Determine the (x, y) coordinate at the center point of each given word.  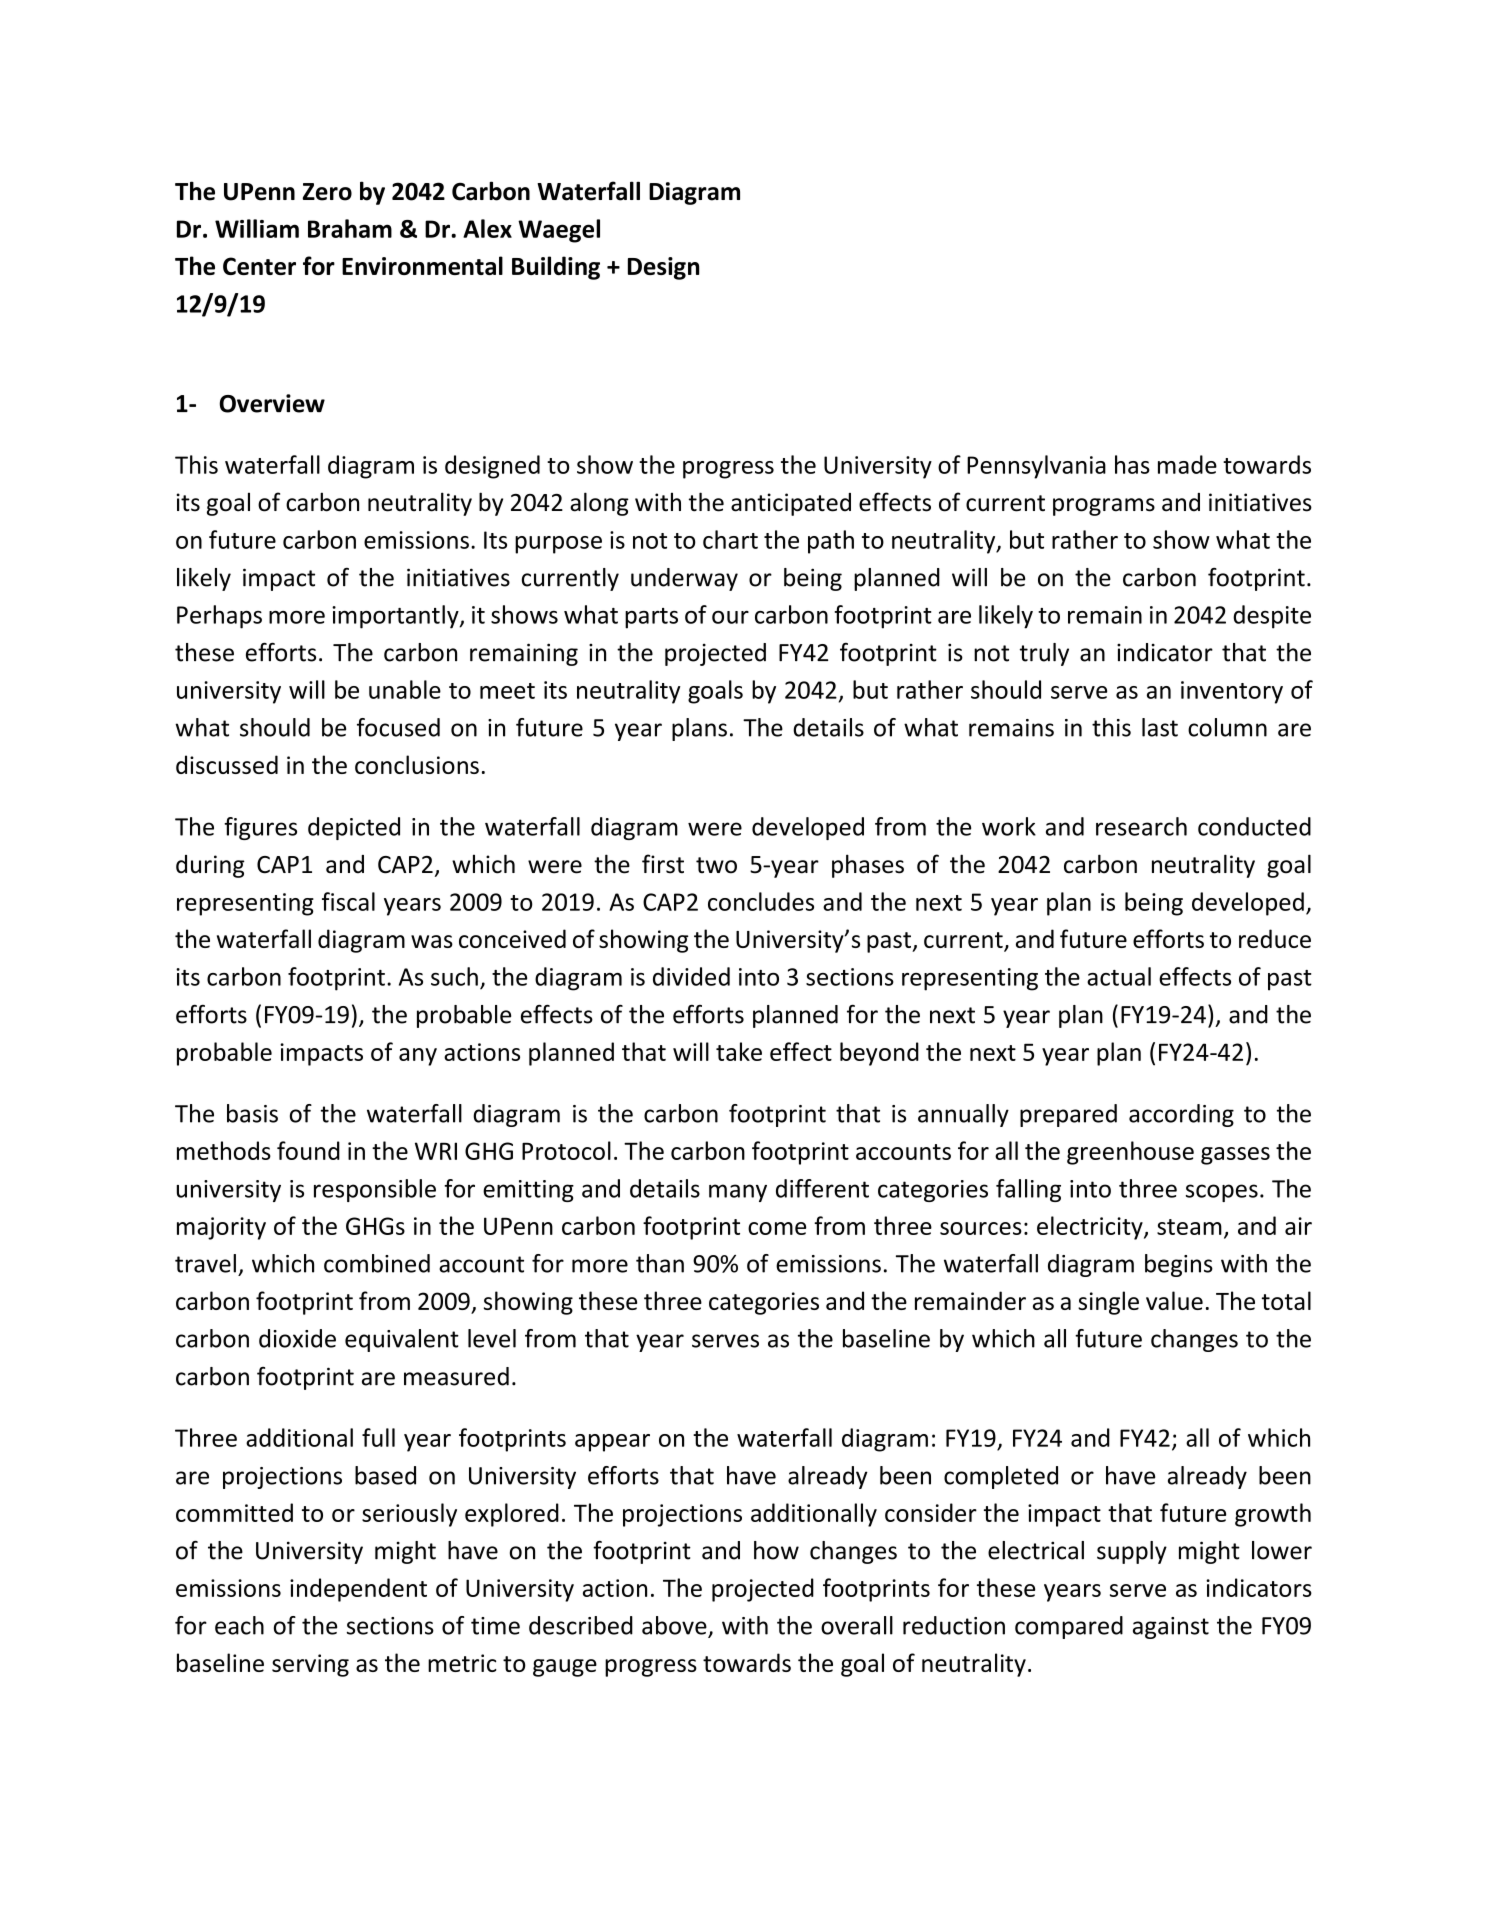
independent (358, 1590)
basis (252, 1113)
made (1187, 464)
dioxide (297, 1338)
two (716, 865)
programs (1104, 507)
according (1181, 1115)
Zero (327, 192)
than (660, 1263)
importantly (396, 617)
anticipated (791, 504)
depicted (354, 828)
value (1174, 1300)
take (739, 1051)
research (1141, 826)
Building (556, 268)
